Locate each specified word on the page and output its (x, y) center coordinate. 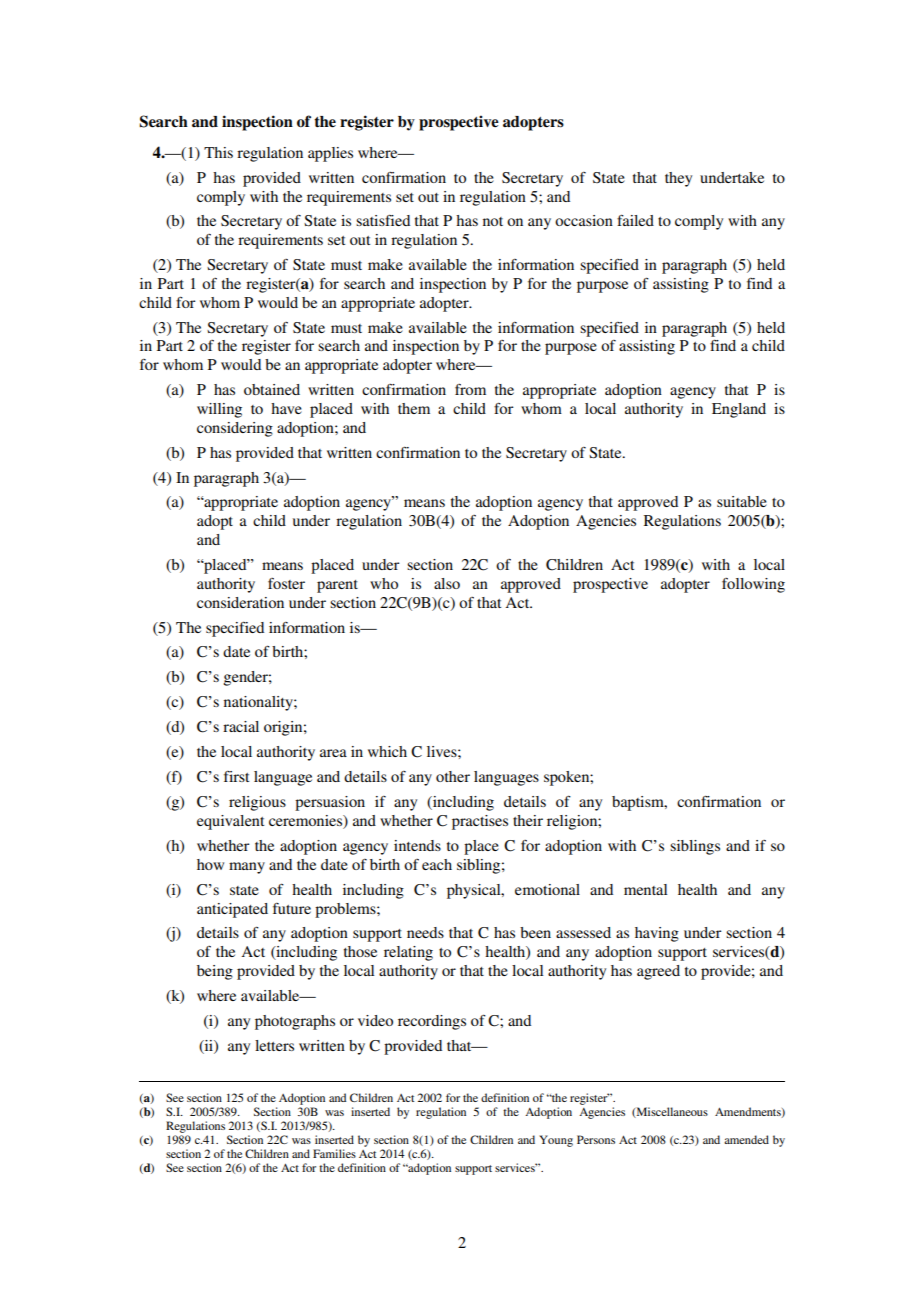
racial (241, 726)
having (657, 934)
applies (330, 154)
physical (475, 891)
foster (286, 583)
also (447, 583)
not (493, 221)
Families (334, 1153)
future (292, 908)
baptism (639, 803)
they (678, 179)
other (453, 776)
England (739, 410)
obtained (272, 389)
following (753, 585)
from (470, 389)
